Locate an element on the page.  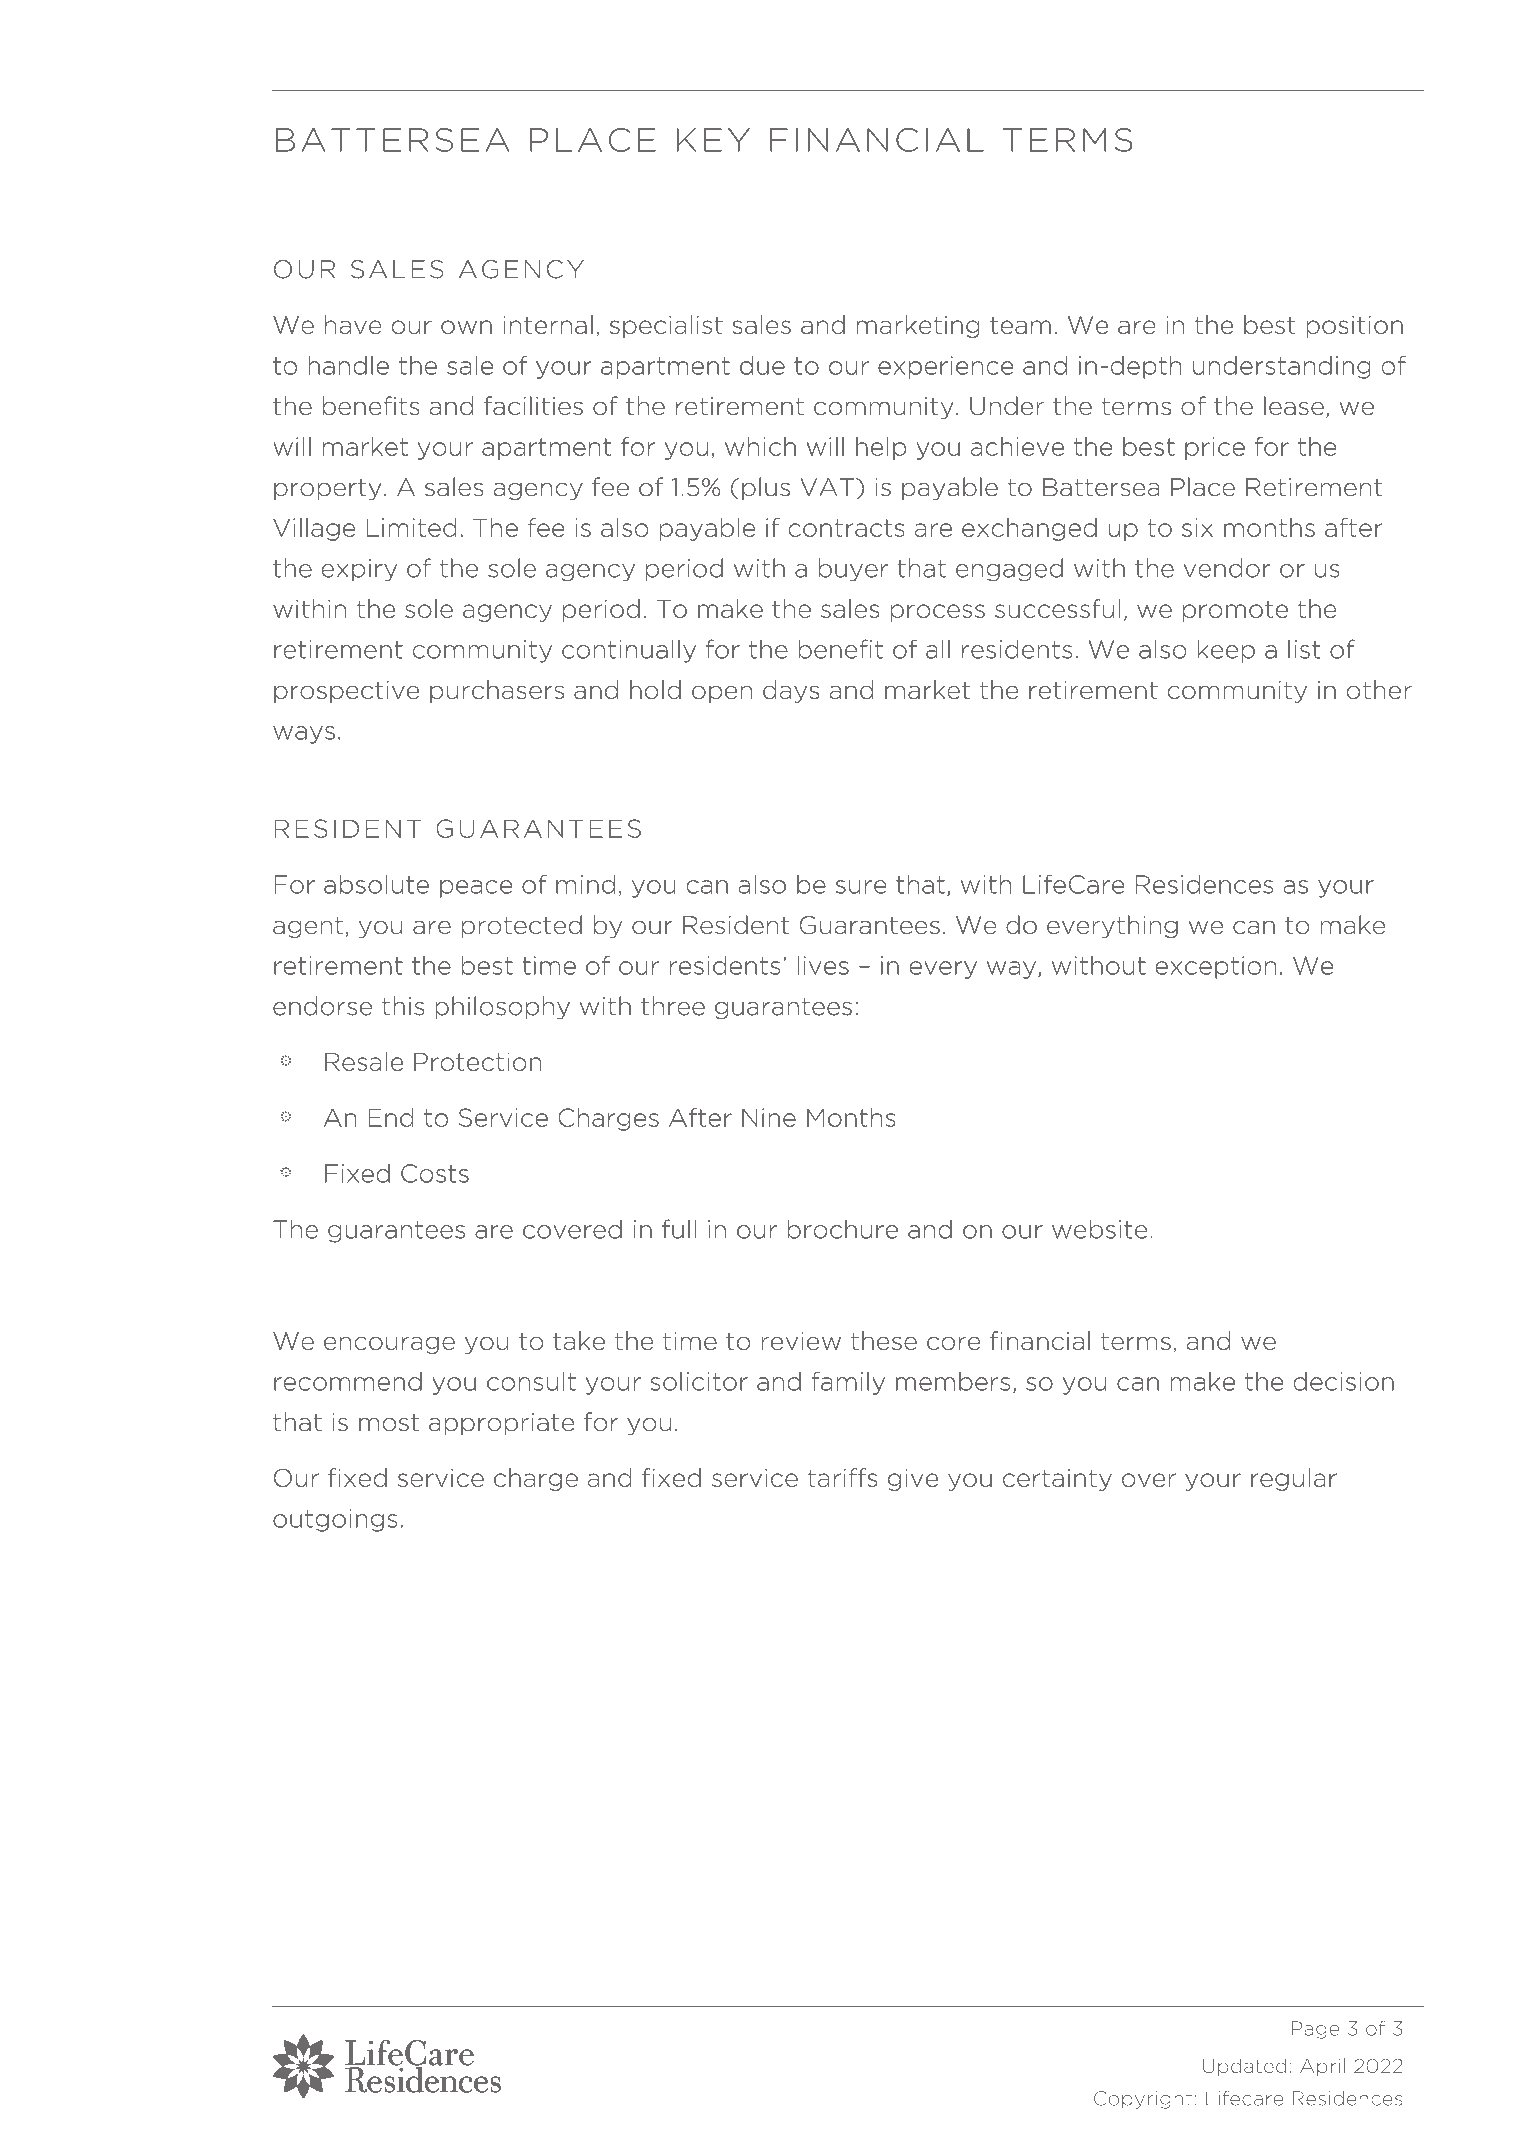
sure is located at coordinates (861, 887).
